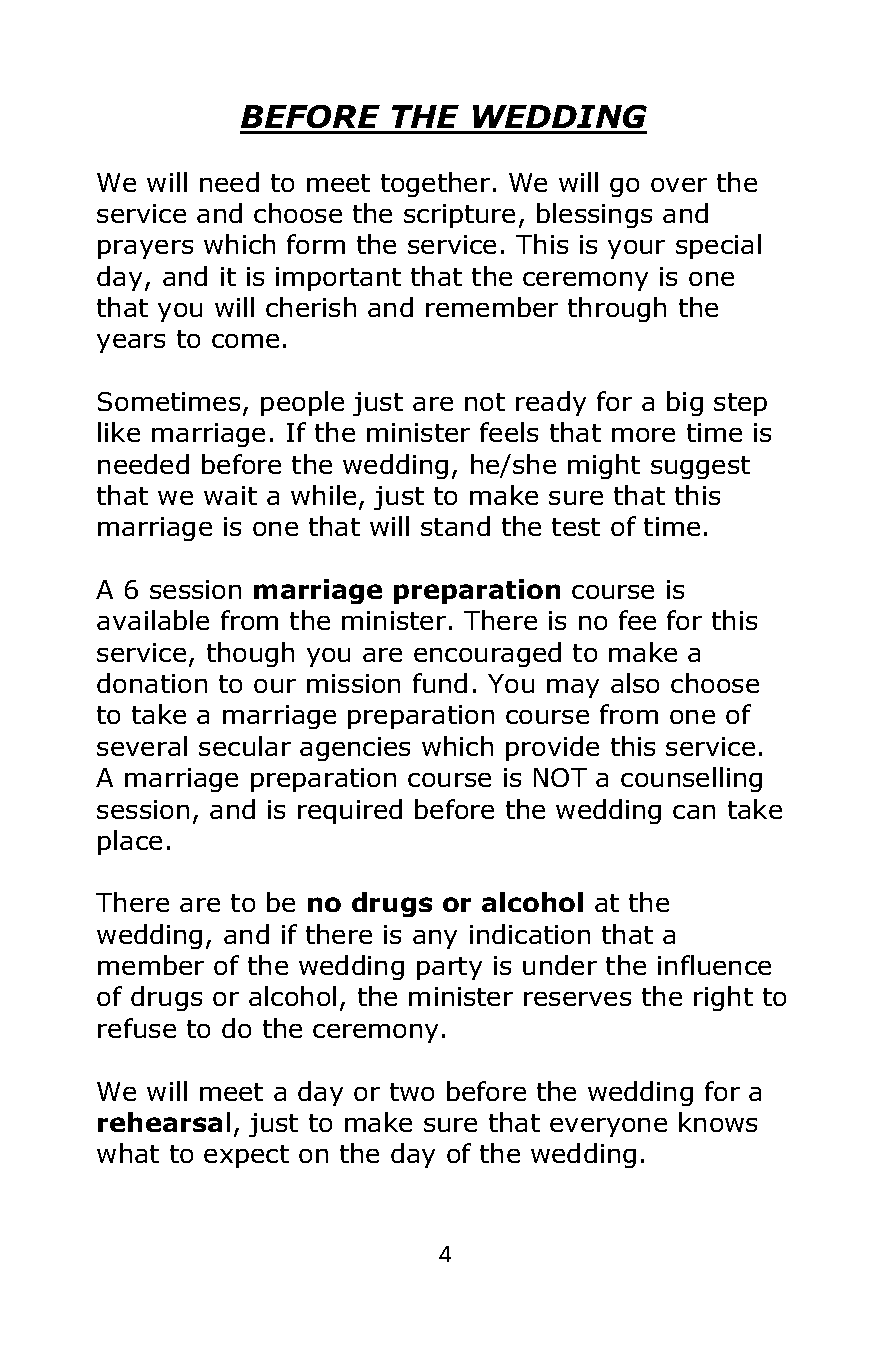 The height and width of the screenshot is (1372, 887). I want to click on more, so click(643, 435).
